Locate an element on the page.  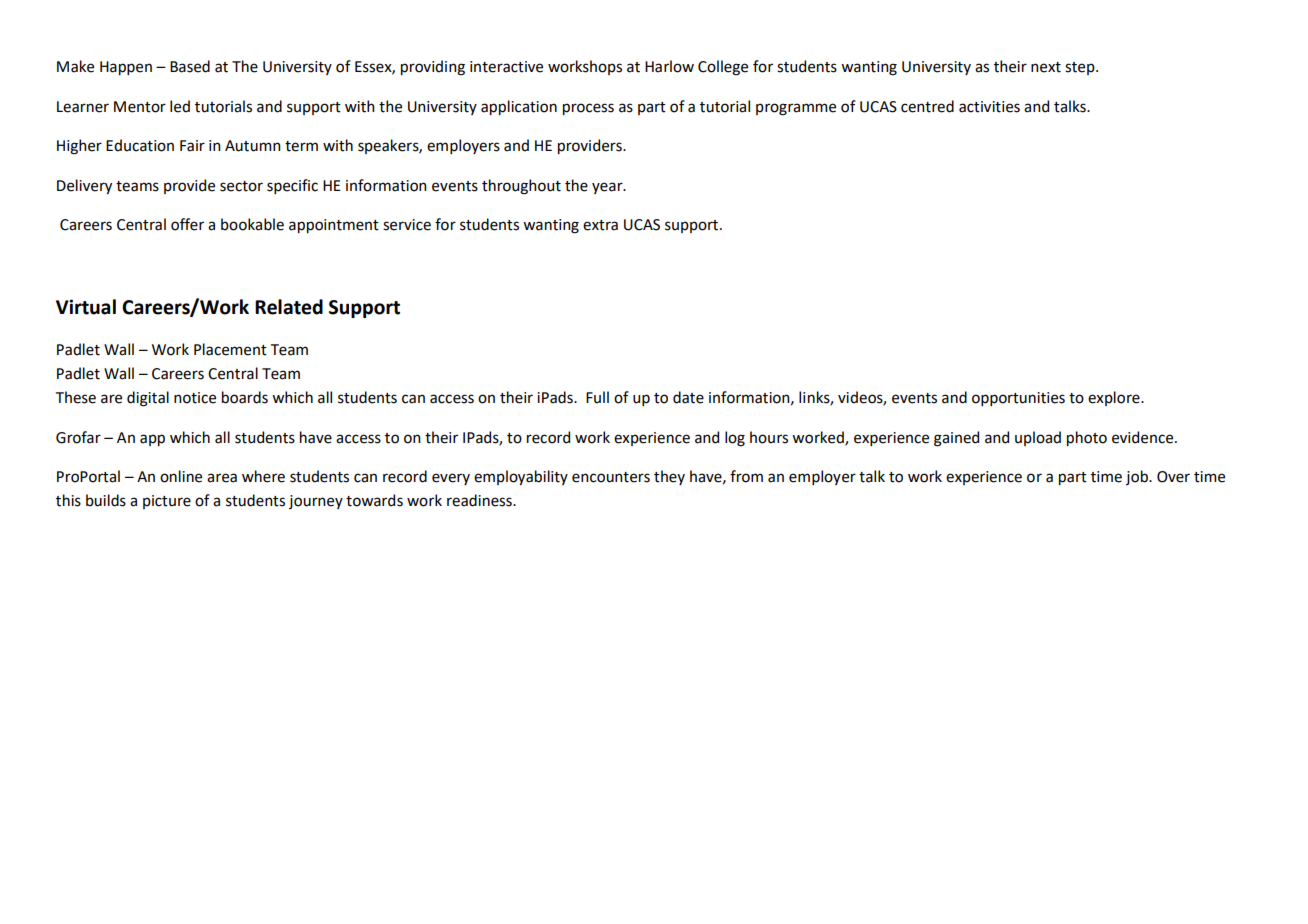
area is located at coordinates (222, 478).
